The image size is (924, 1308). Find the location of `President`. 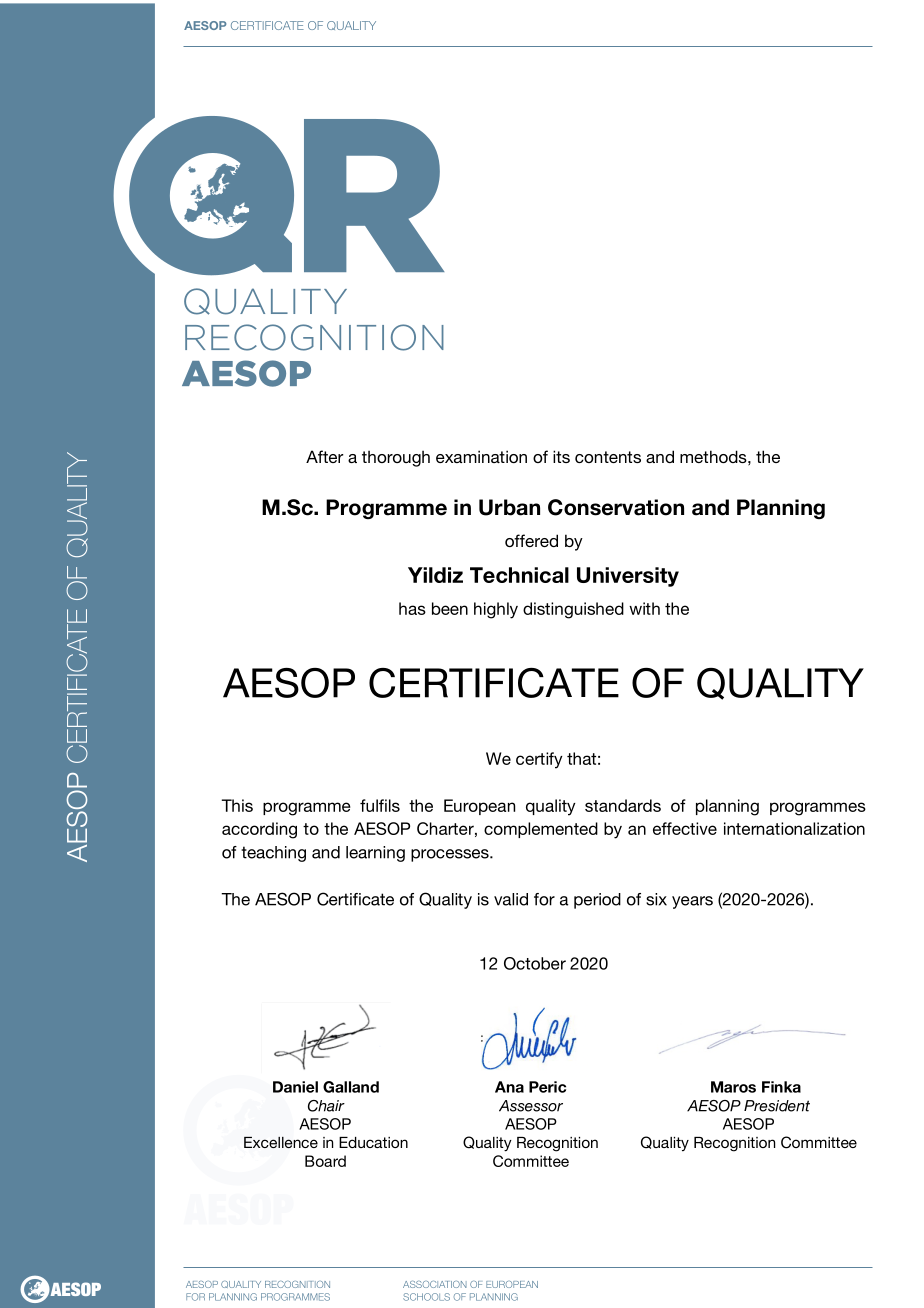

President is located at coordinates (777, 1106).
